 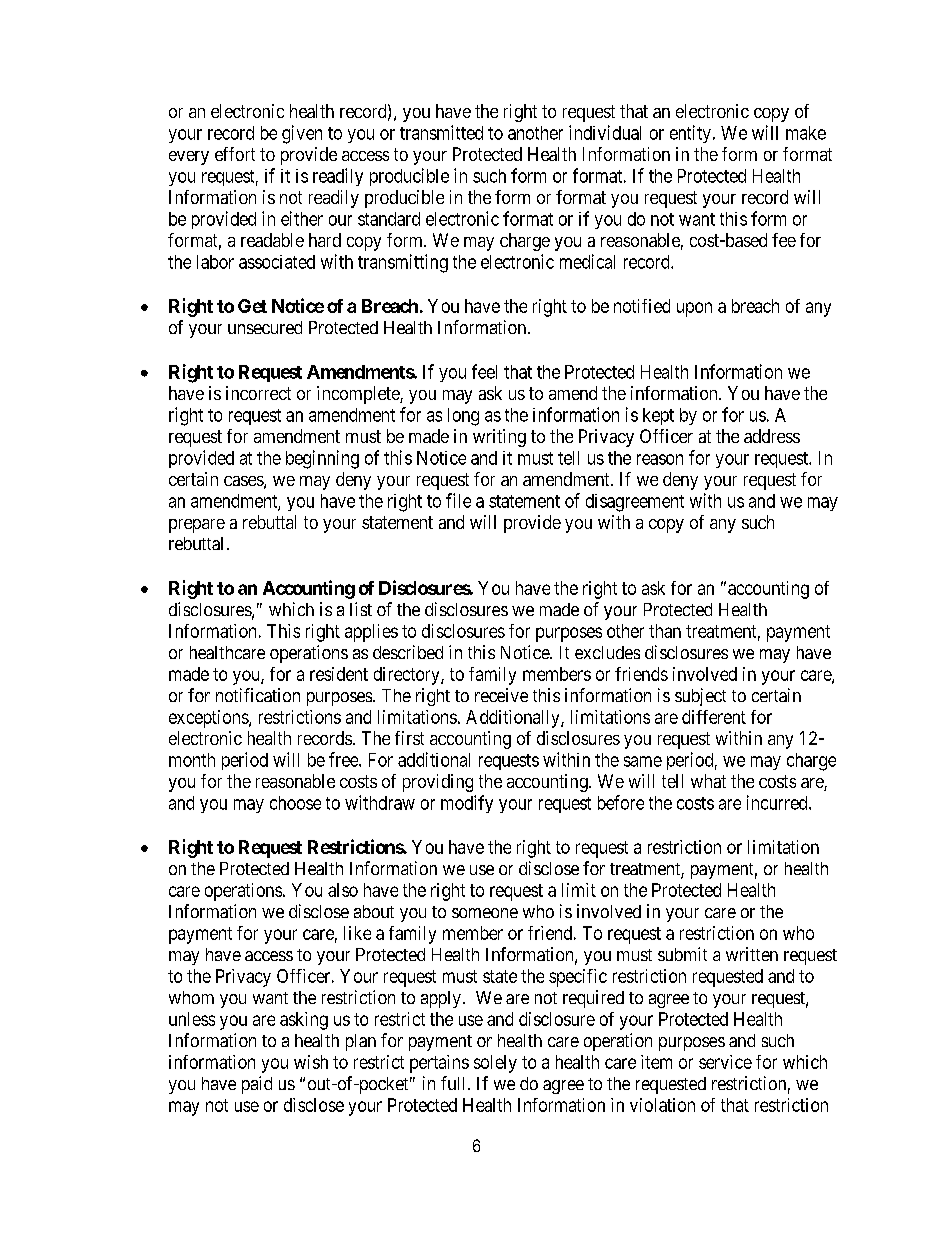 What do you see at coordinates (441, 132) in the screenshot?
I see `transmitted` at bounding box center [441, 132].
